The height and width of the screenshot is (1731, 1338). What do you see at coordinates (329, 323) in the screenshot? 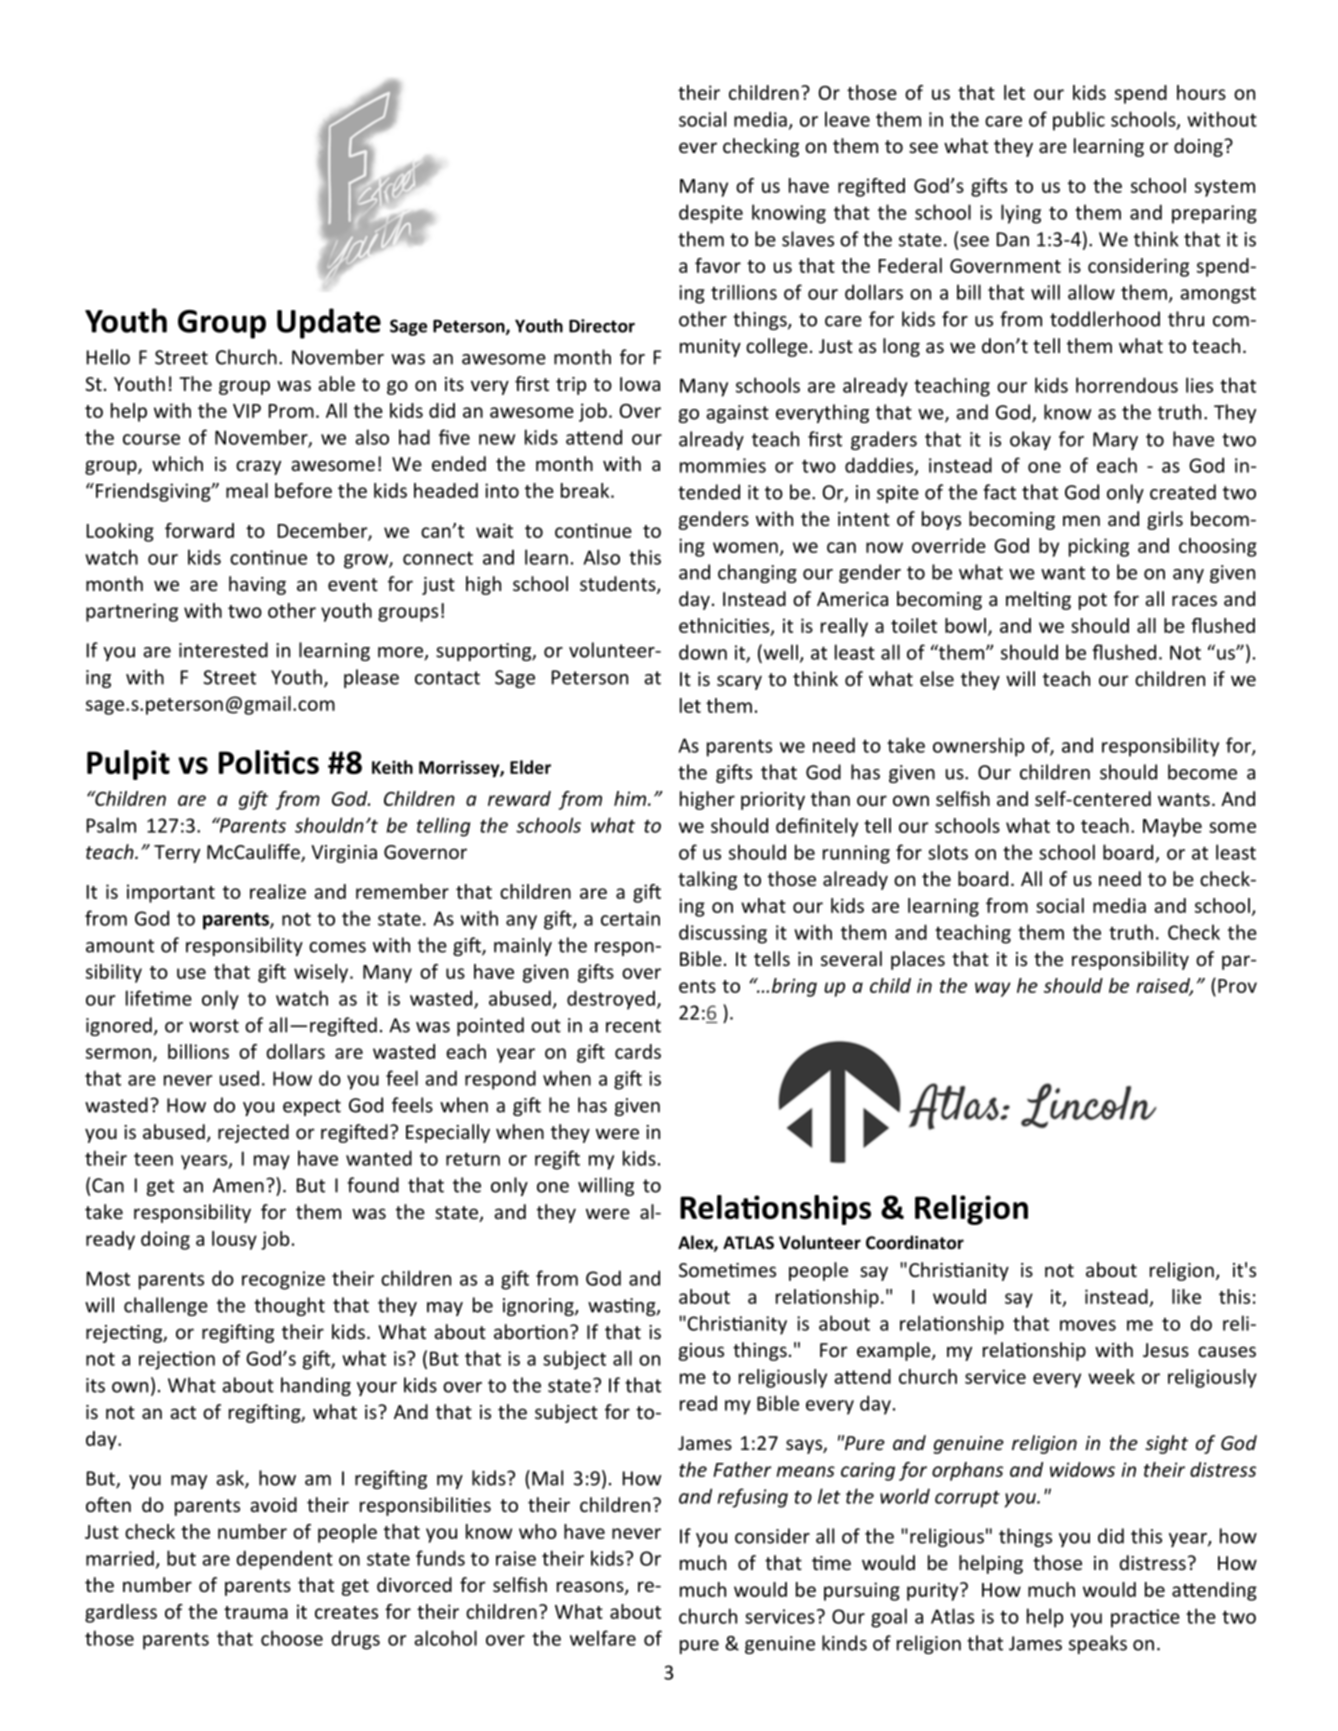
I see `Update` at bounding box center [329, 323].
